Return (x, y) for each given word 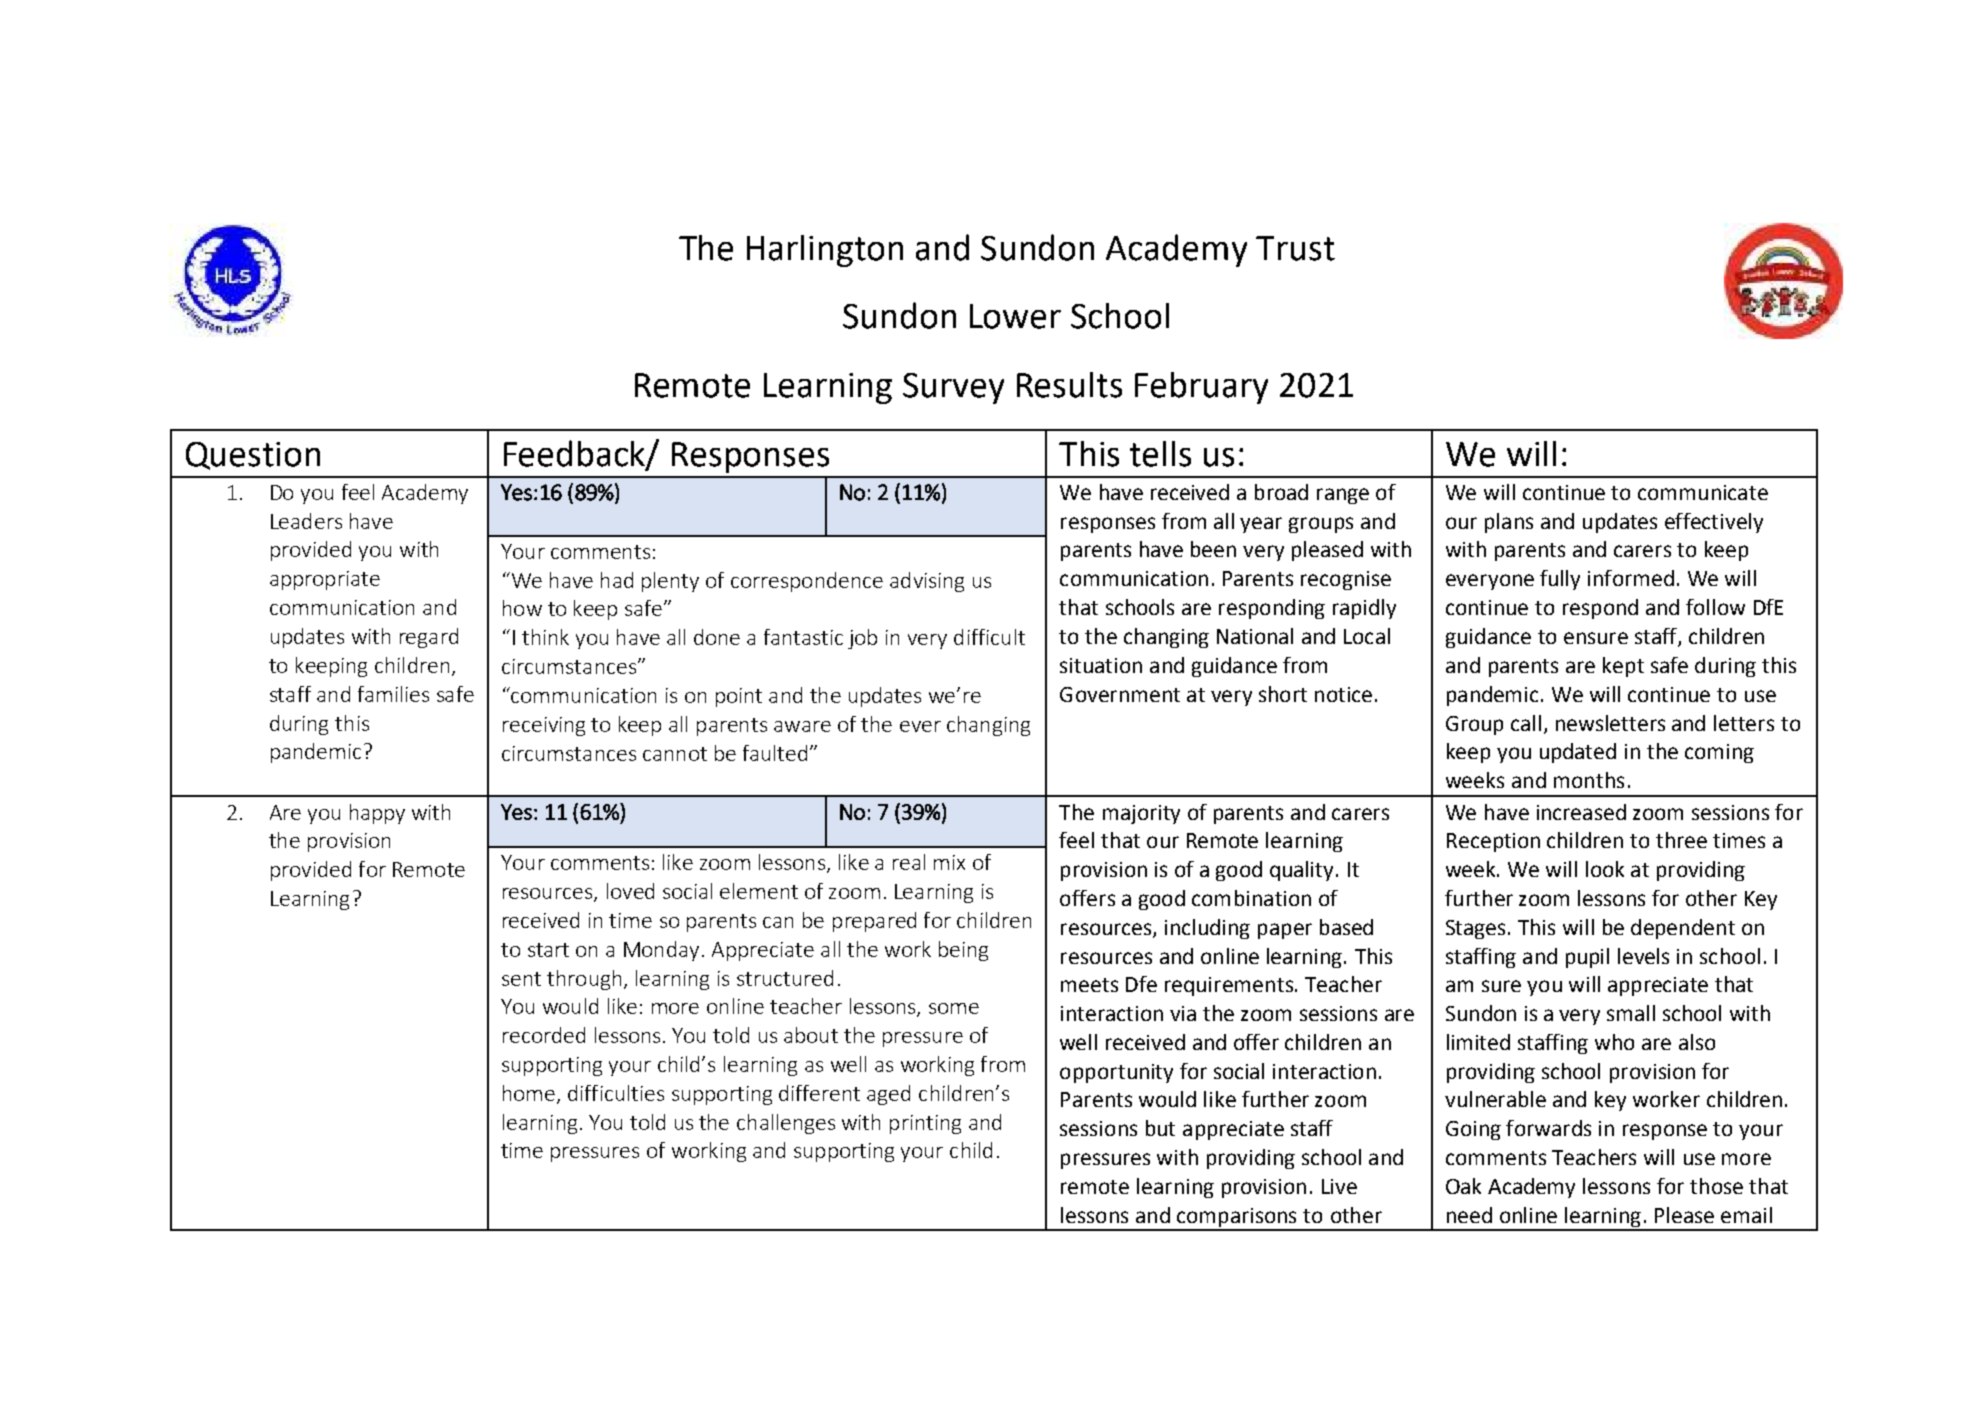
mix (949, 862)
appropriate (325, 580)
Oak (1463, 1186)
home (529, 1093)
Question (253, 456)
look (1605, 869)
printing (925, 1124)
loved (630, 891)
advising (927, 582)
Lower (1015, 316)
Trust (1295, 248)
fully (1560, 580)
